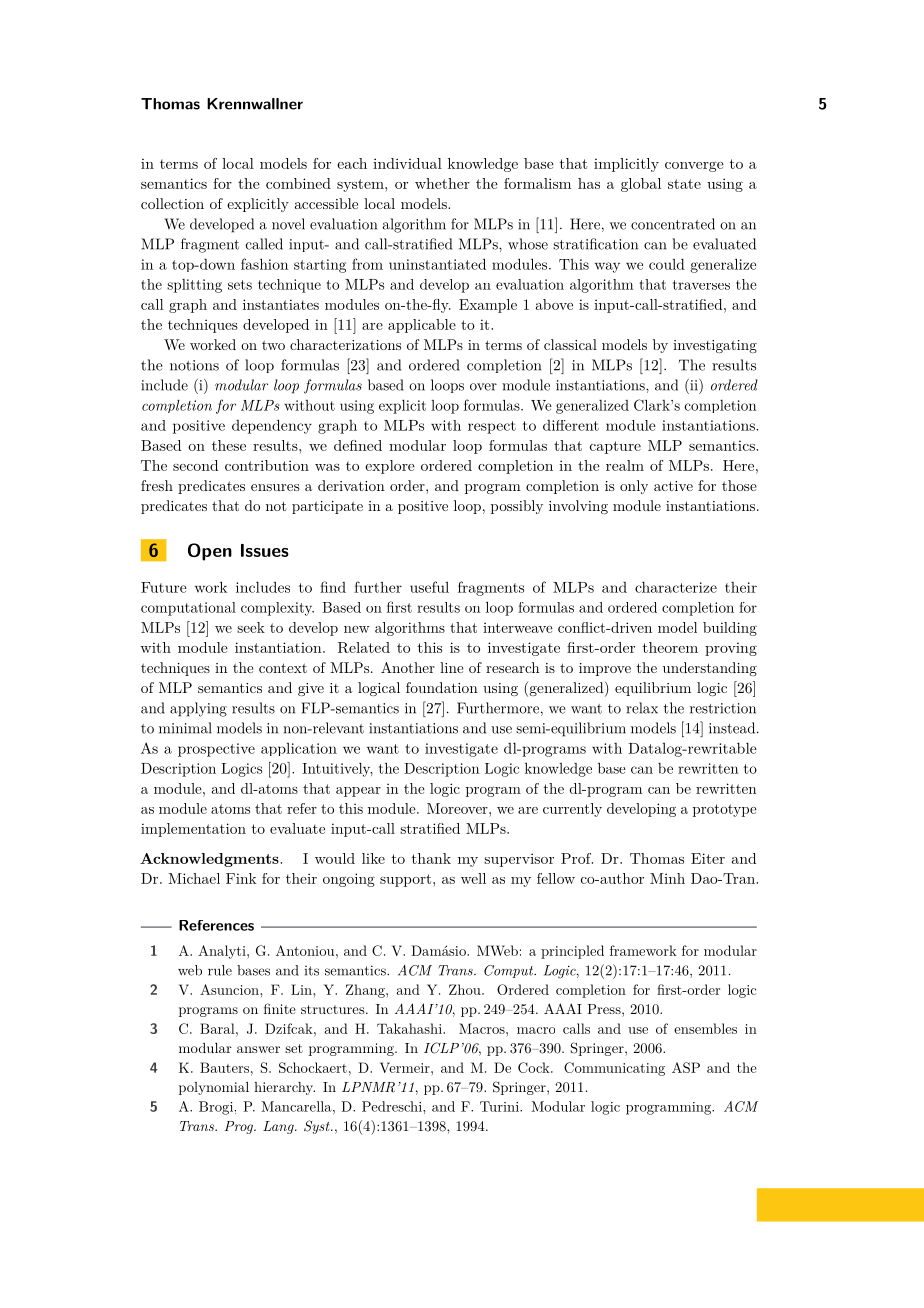  I want to click on prototype, so click(725, 810).
